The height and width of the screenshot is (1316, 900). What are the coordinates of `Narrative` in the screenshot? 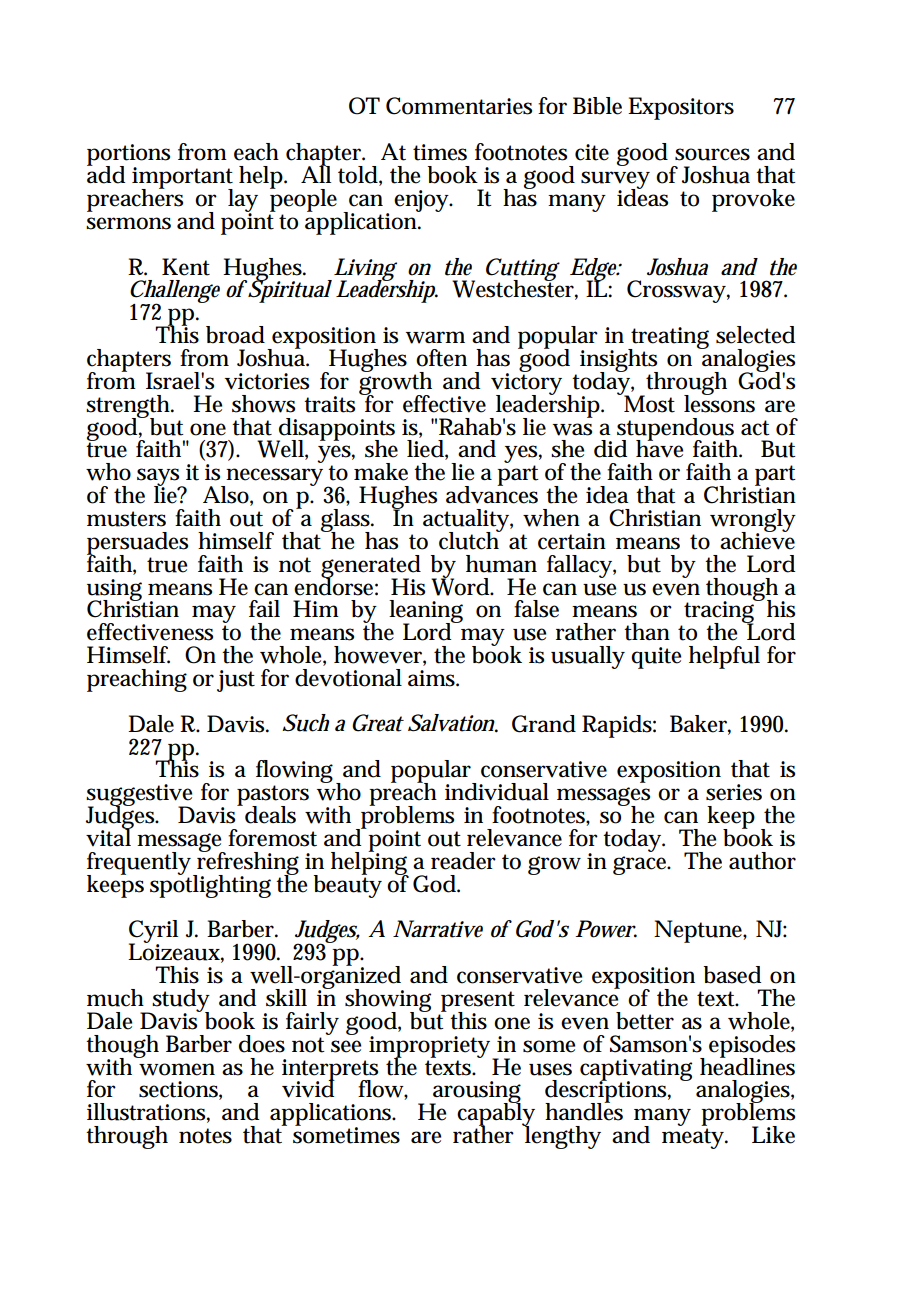 It's located at (438, 929).
